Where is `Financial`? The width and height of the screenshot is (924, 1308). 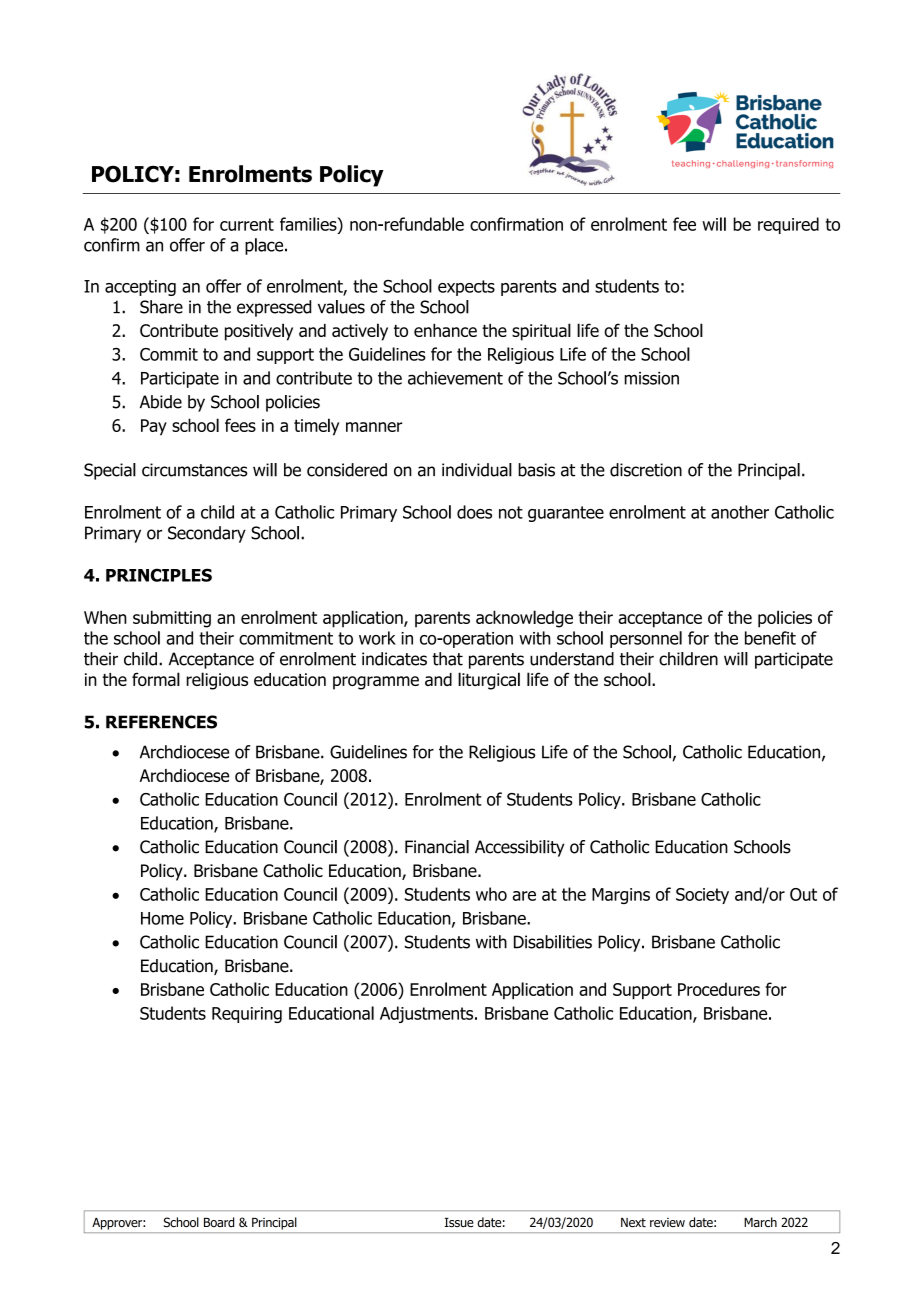 Financial is located at coordinates (437, 847).
